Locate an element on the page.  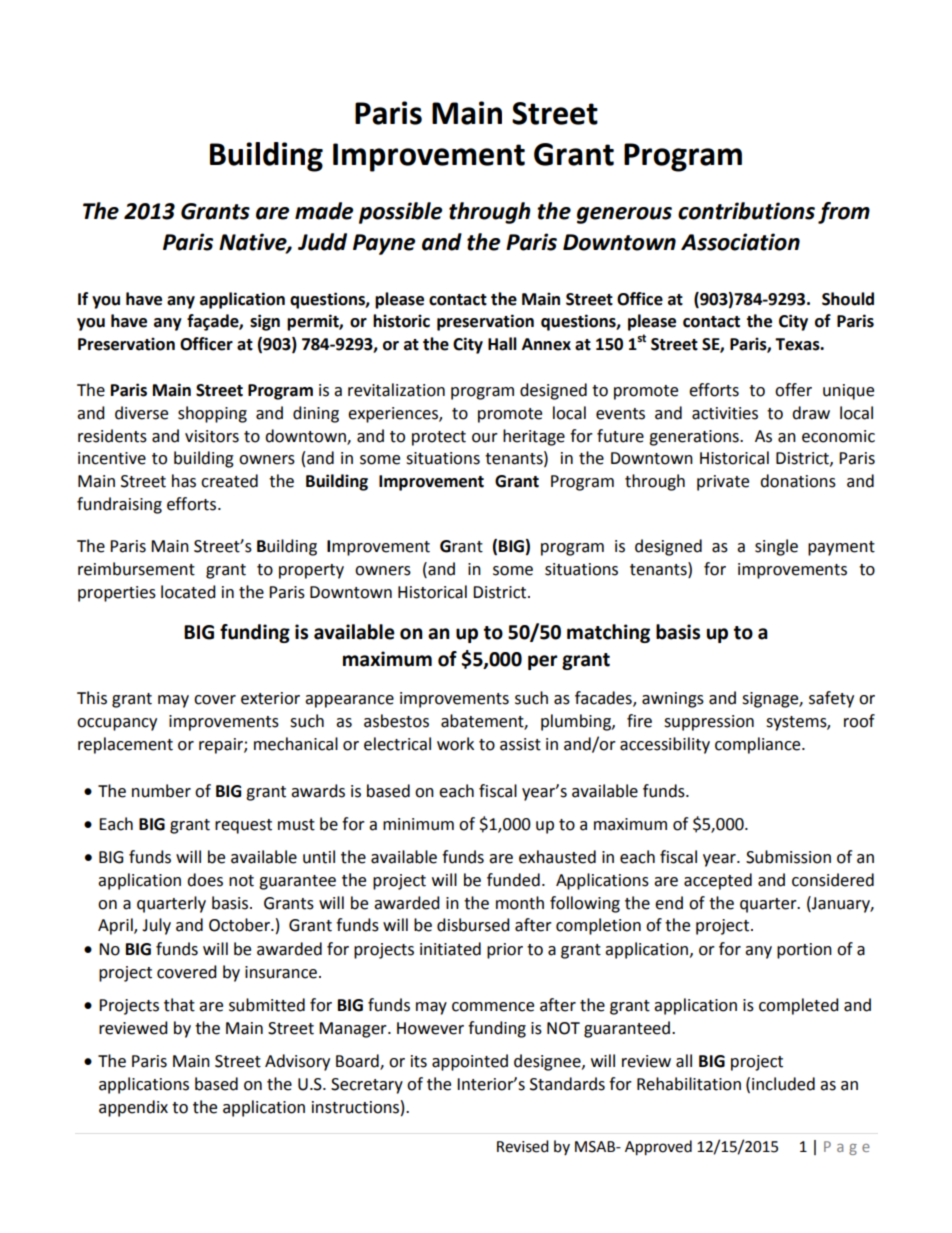
Judd is located at coordinates (322, 242).
